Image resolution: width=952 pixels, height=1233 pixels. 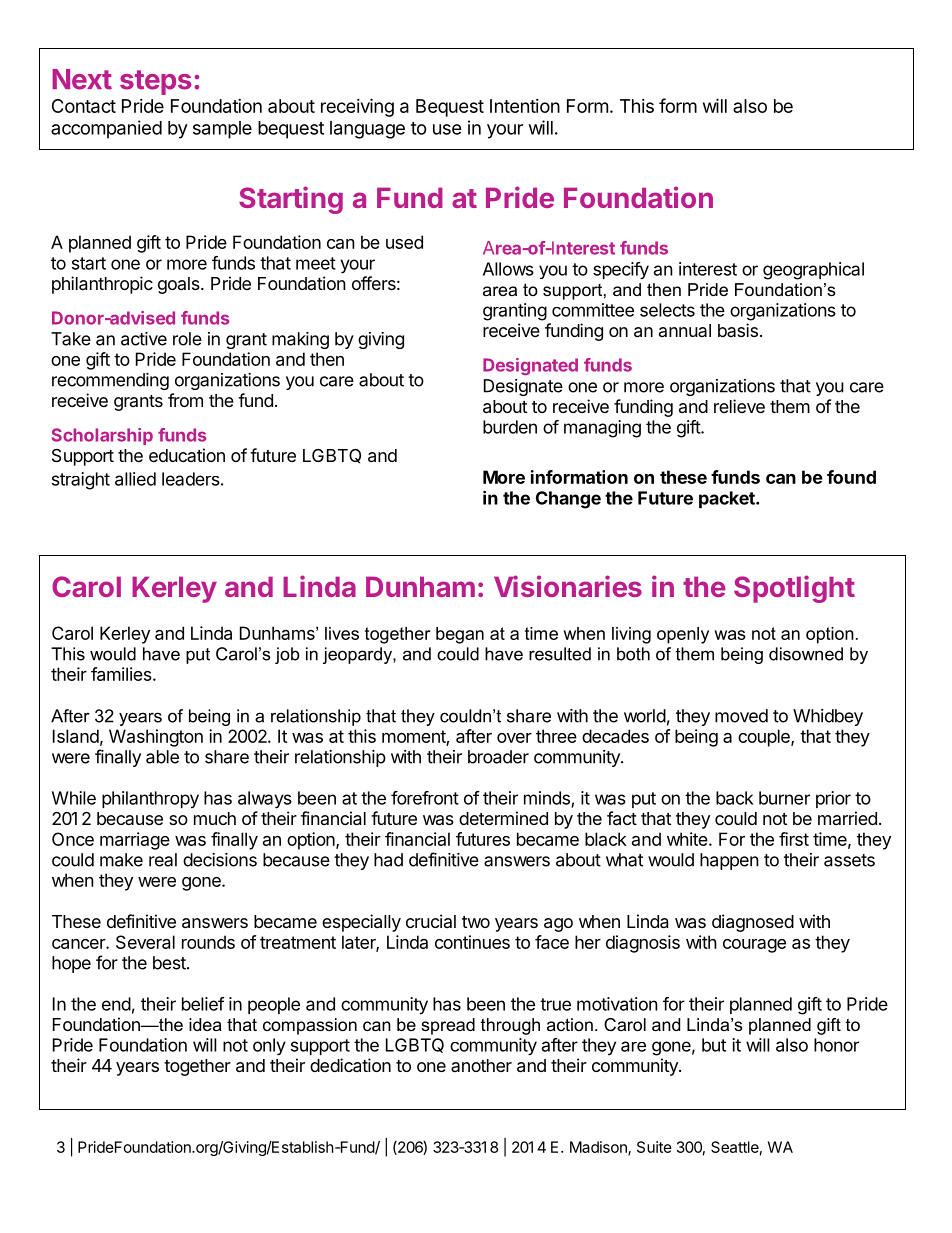 I want to click on steps, so click(x=156, y=82).
